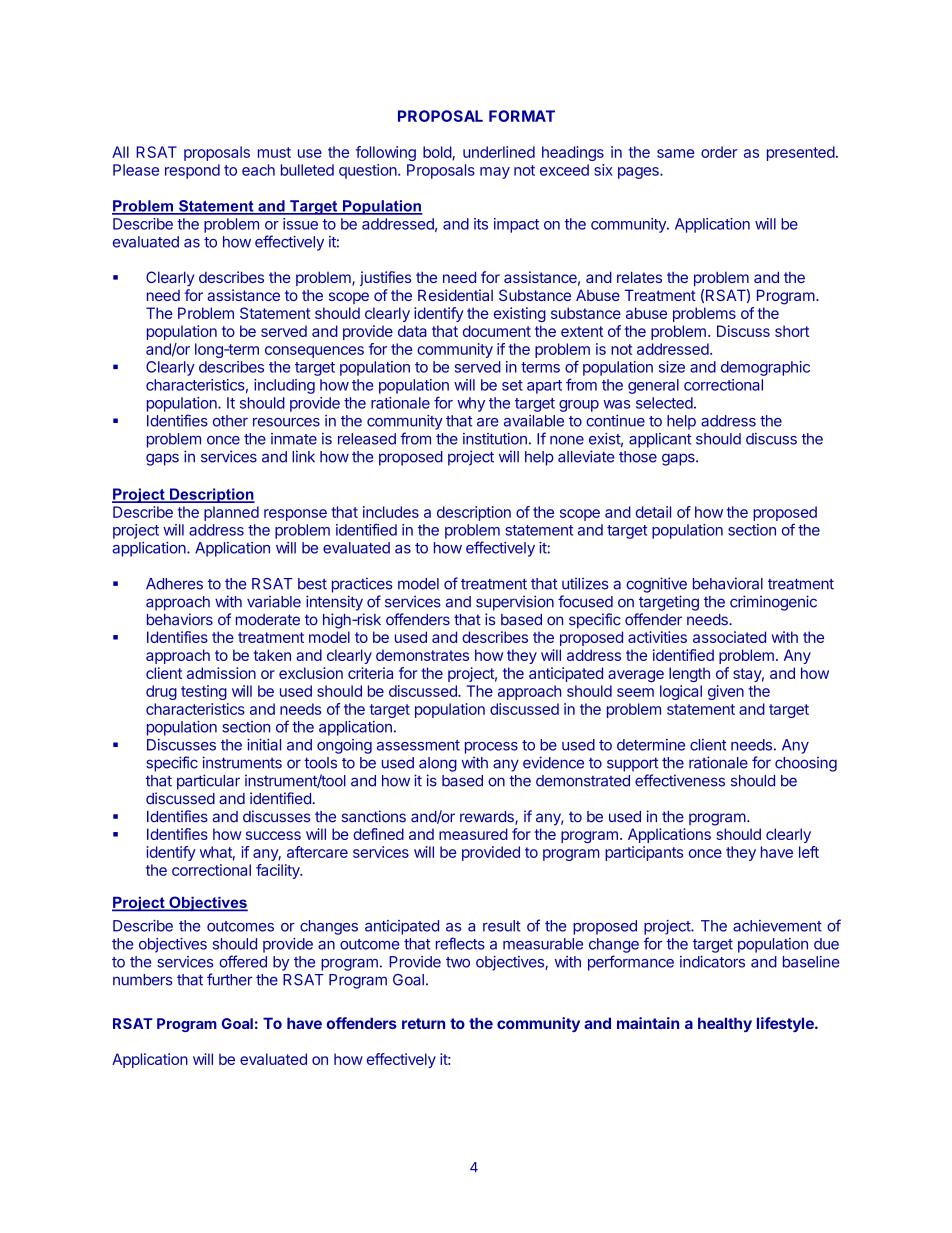  Describe the element at coordinates (719, 152) in the image. I see `order` at that location.
